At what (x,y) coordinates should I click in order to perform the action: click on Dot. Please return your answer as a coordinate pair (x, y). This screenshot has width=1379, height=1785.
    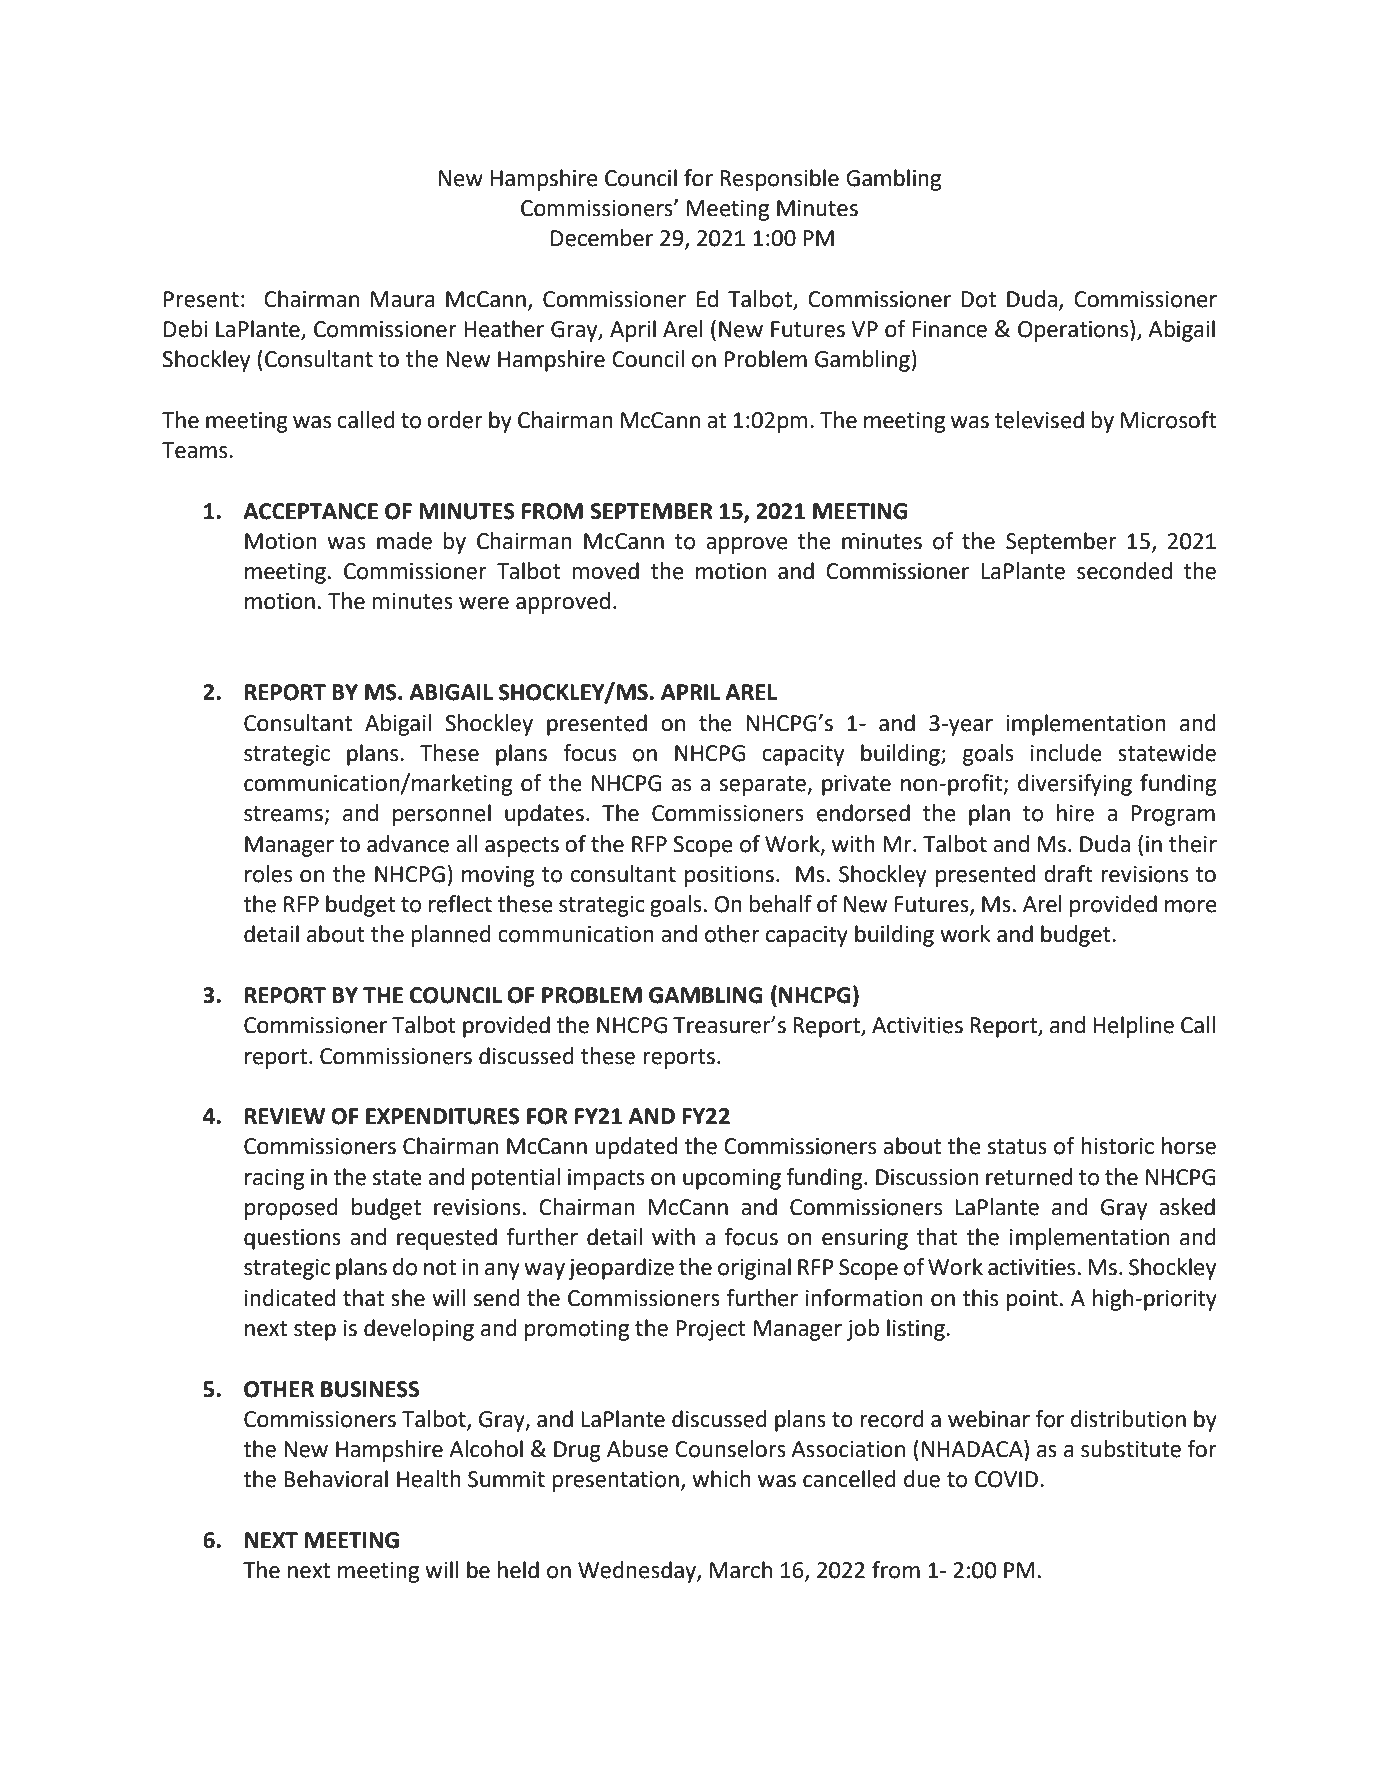
    Looking at the image, I should click on (978, 299).
